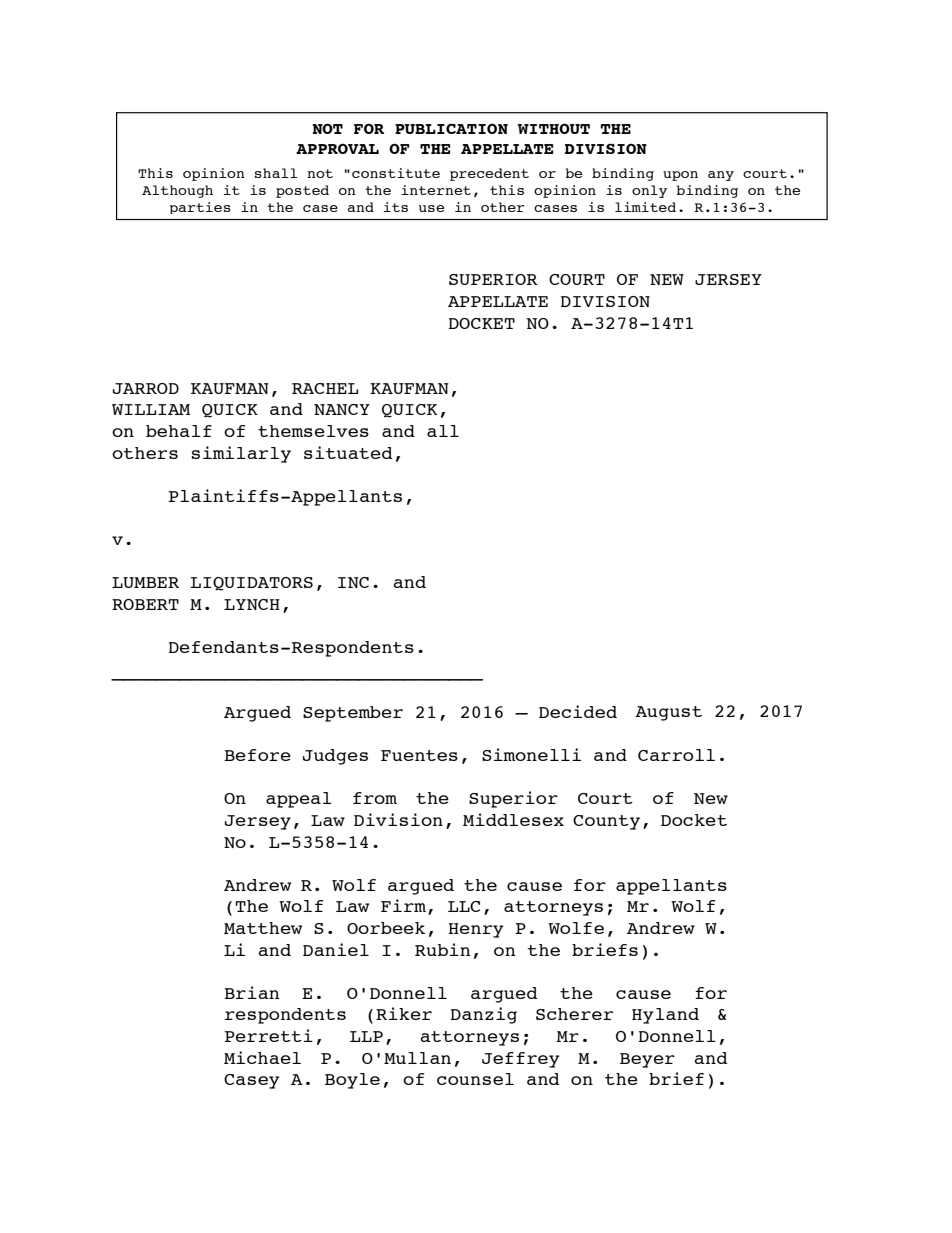 The width and height of the screenshot is (952, 1233). What do you see at coordinates (177, 191) in the screenshot?
I see `Although` at bounding box center [177, 191].
